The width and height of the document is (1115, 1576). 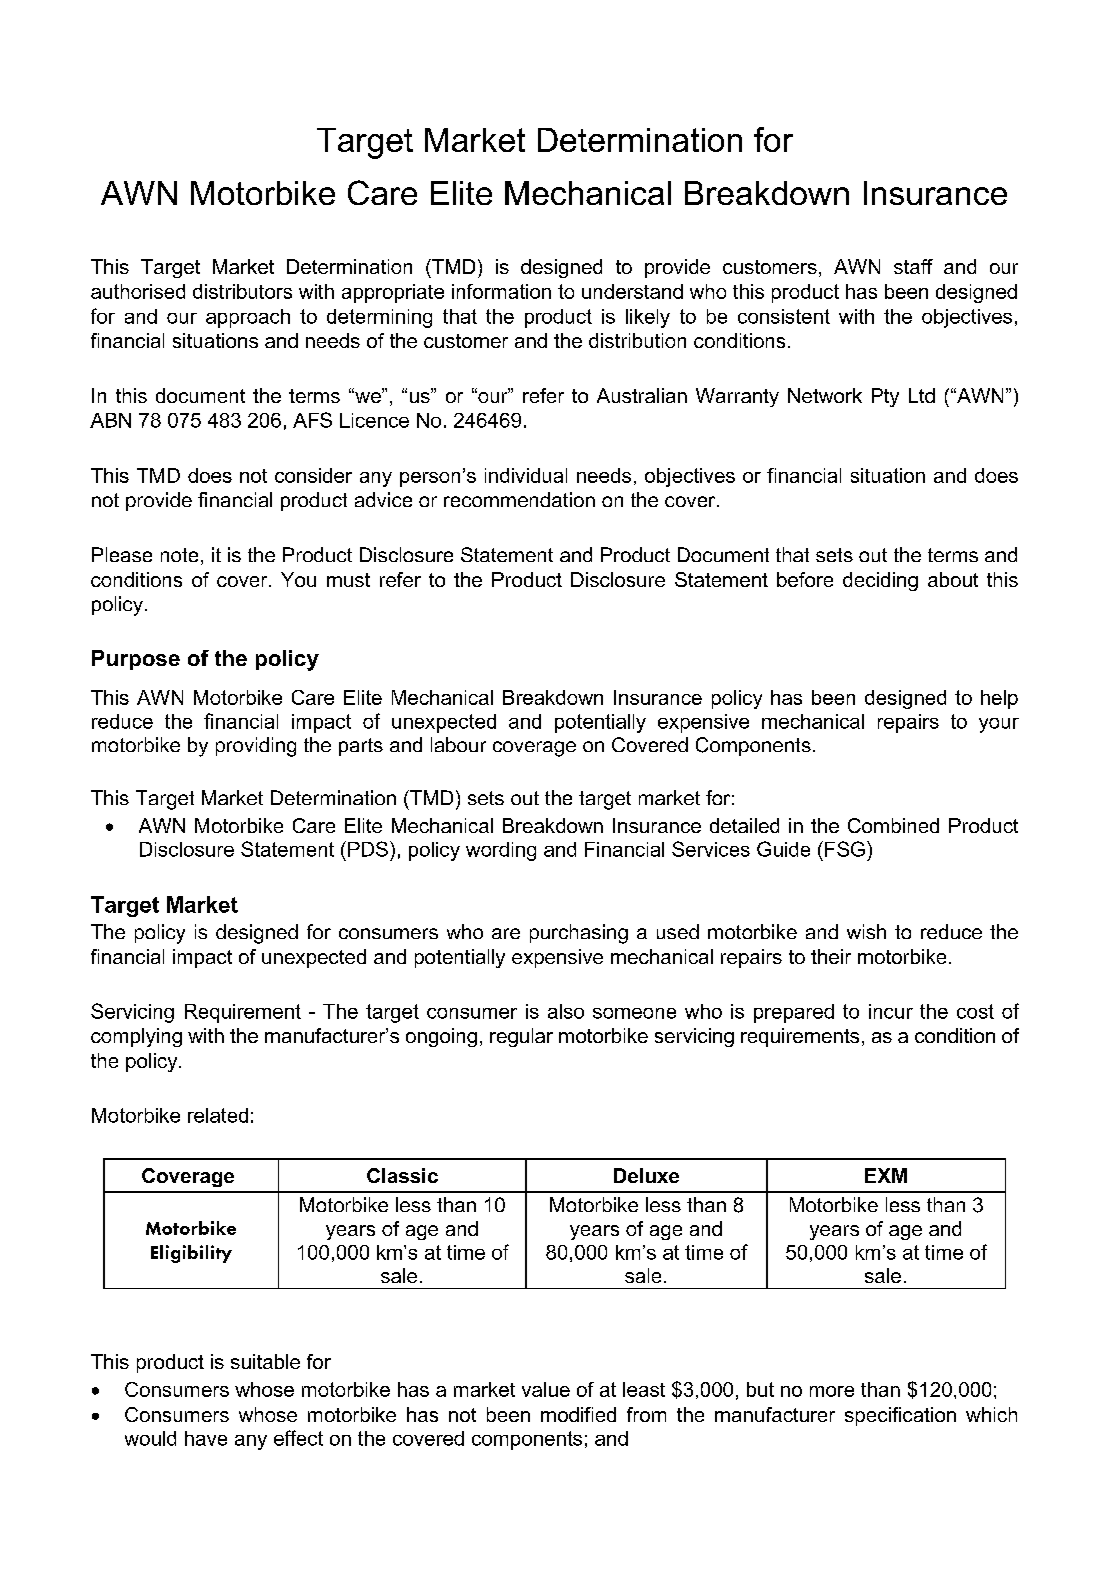 What do you see at coordinates (206, 1438) in the document?
I see `have` at bounding box center [206, 1438].
